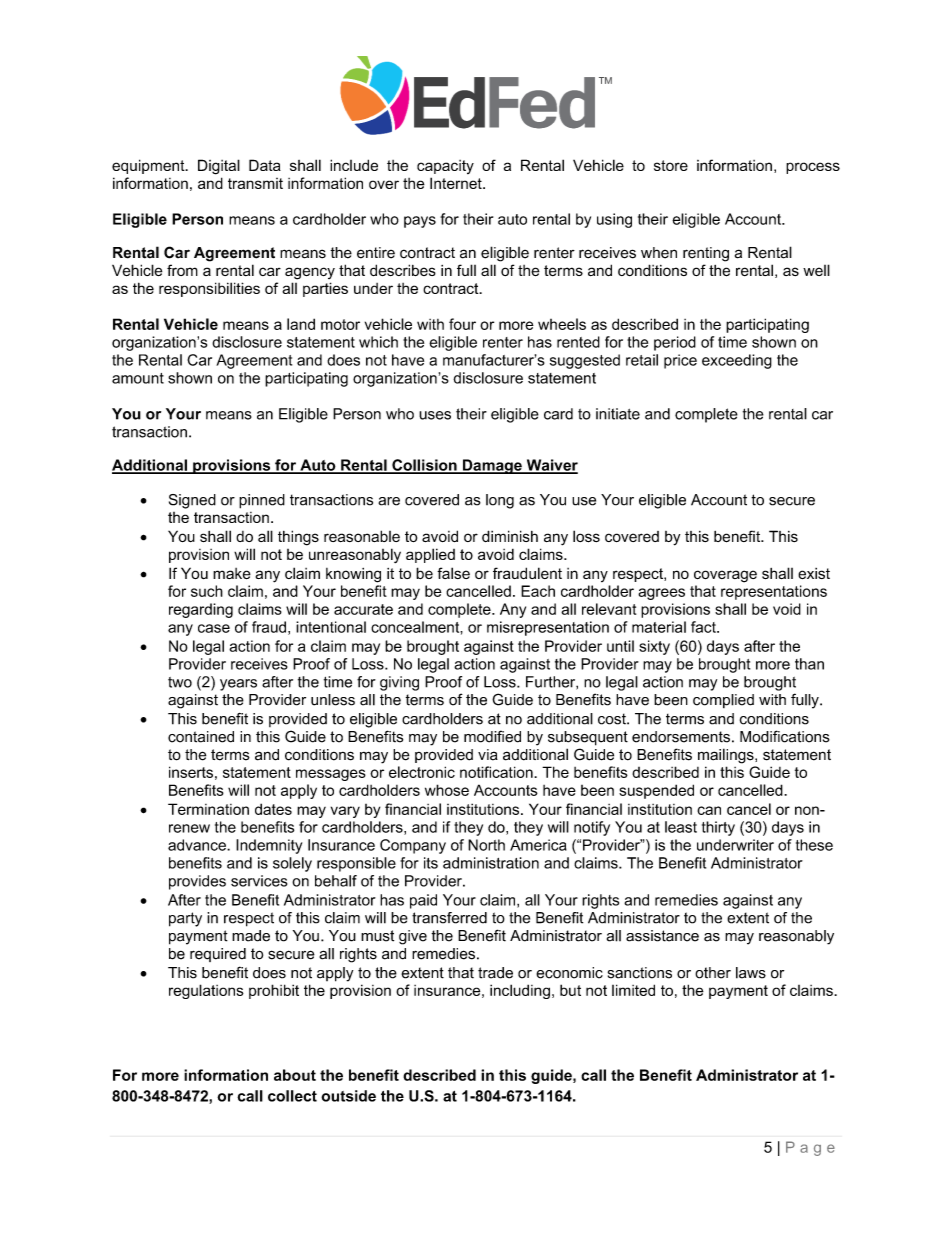 The height and width of the page is (1233, 952). What do you see at coordinates (810, 1148) in the page?
I see `Page` at bounding box center [810, 1148].
